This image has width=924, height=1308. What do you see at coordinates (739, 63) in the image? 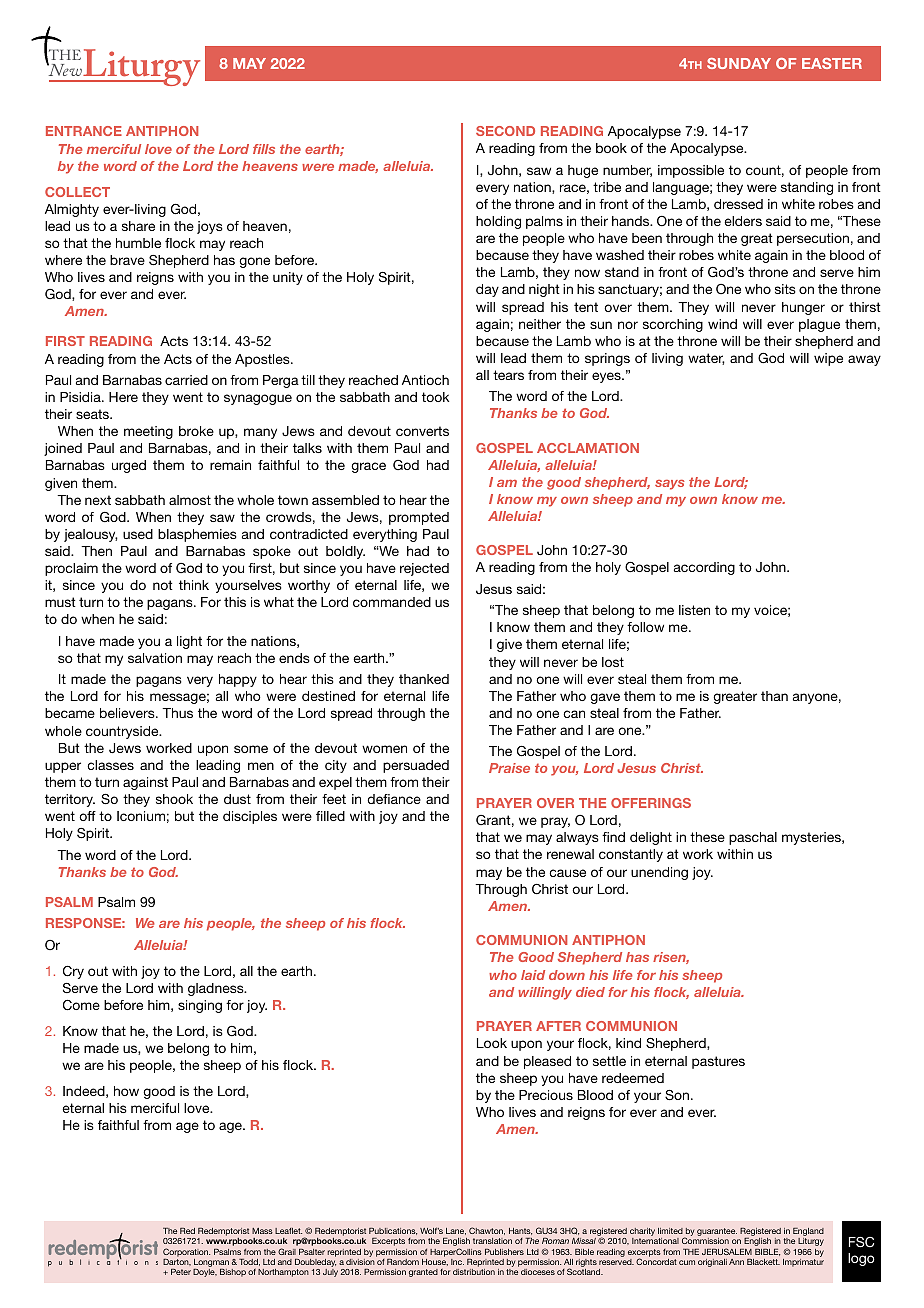
I see `SUNDAY` at bounding box center [739, 63].
